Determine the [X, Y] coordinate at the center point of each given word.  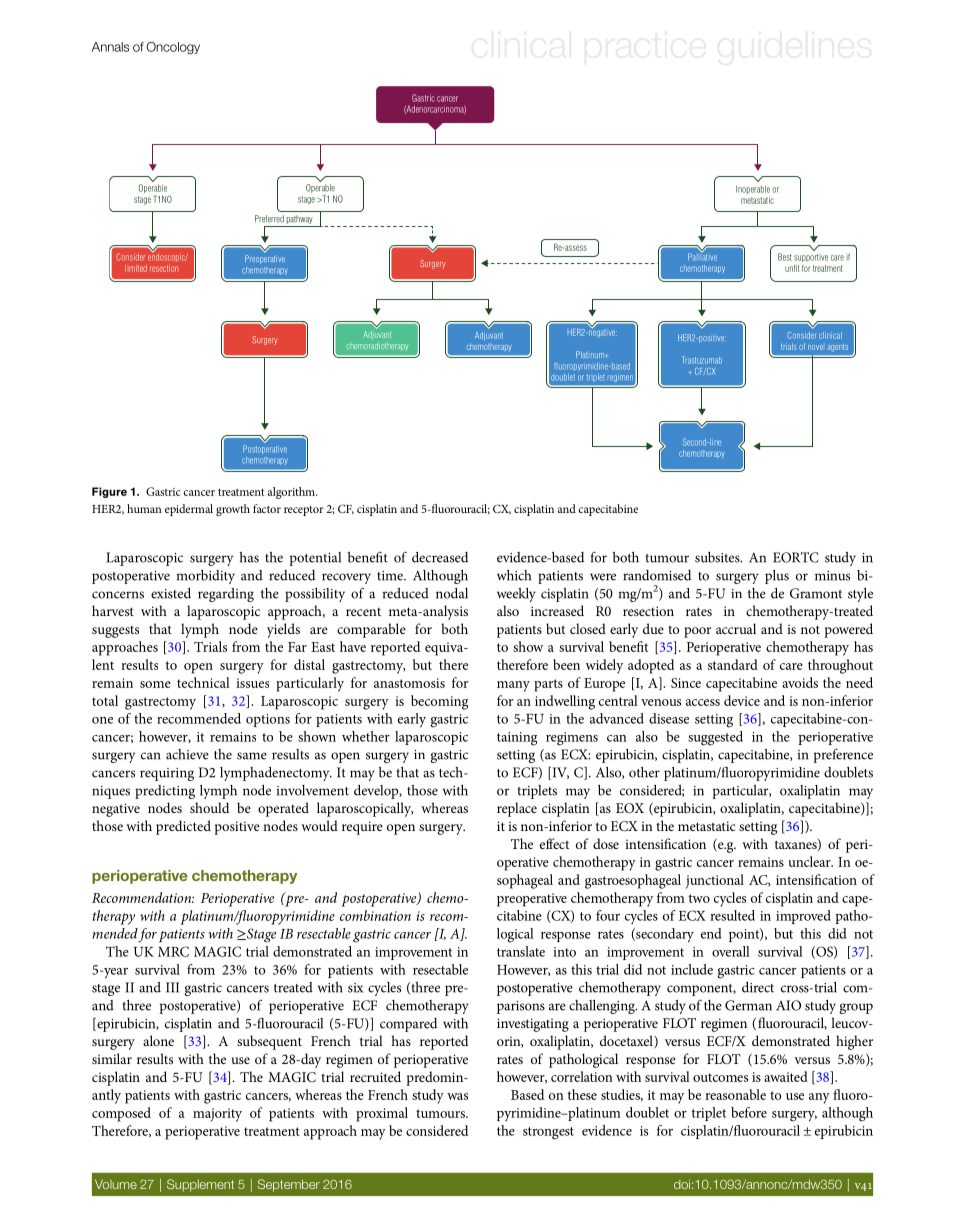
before [749, 1112]
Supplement [200, 1185]
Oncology [173, 48]
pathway [300, 221]
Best [785, 257]
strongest [548, 1133]
